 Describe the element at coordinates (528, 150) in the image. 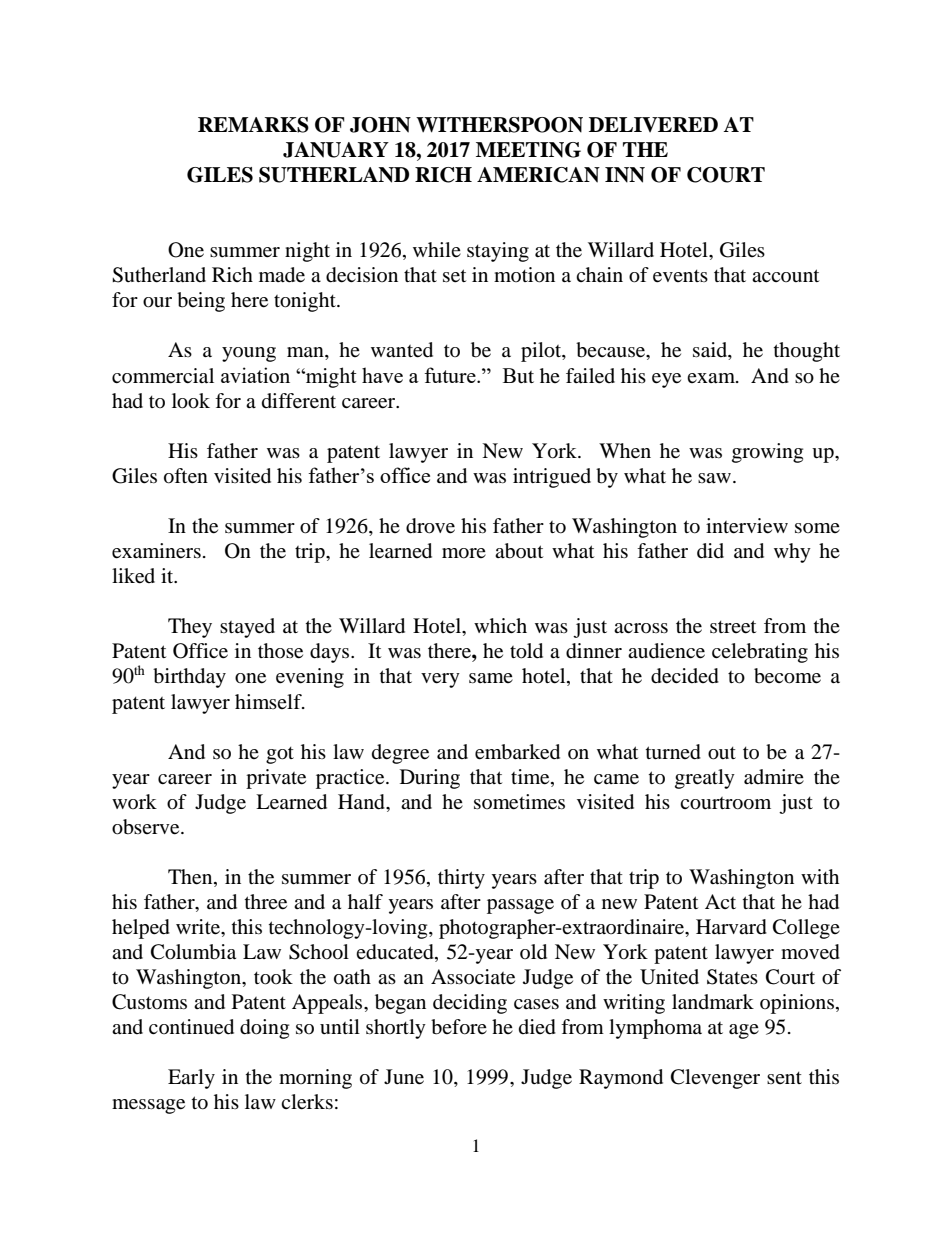

I see `MEETING` at that location.
